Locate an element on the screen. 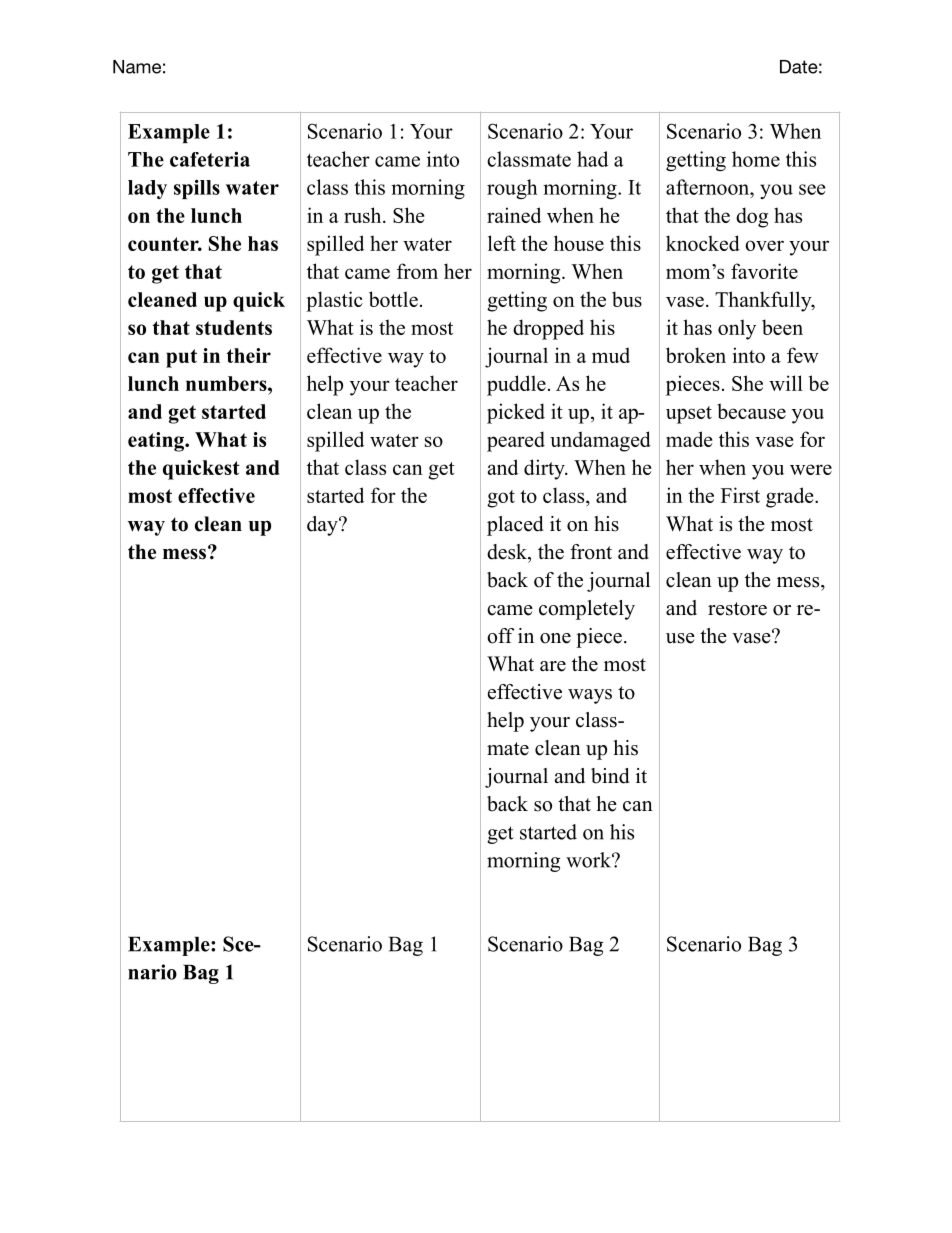 This screenshot has height=1233, width=952. spills is located at coordinates (197, 189).
